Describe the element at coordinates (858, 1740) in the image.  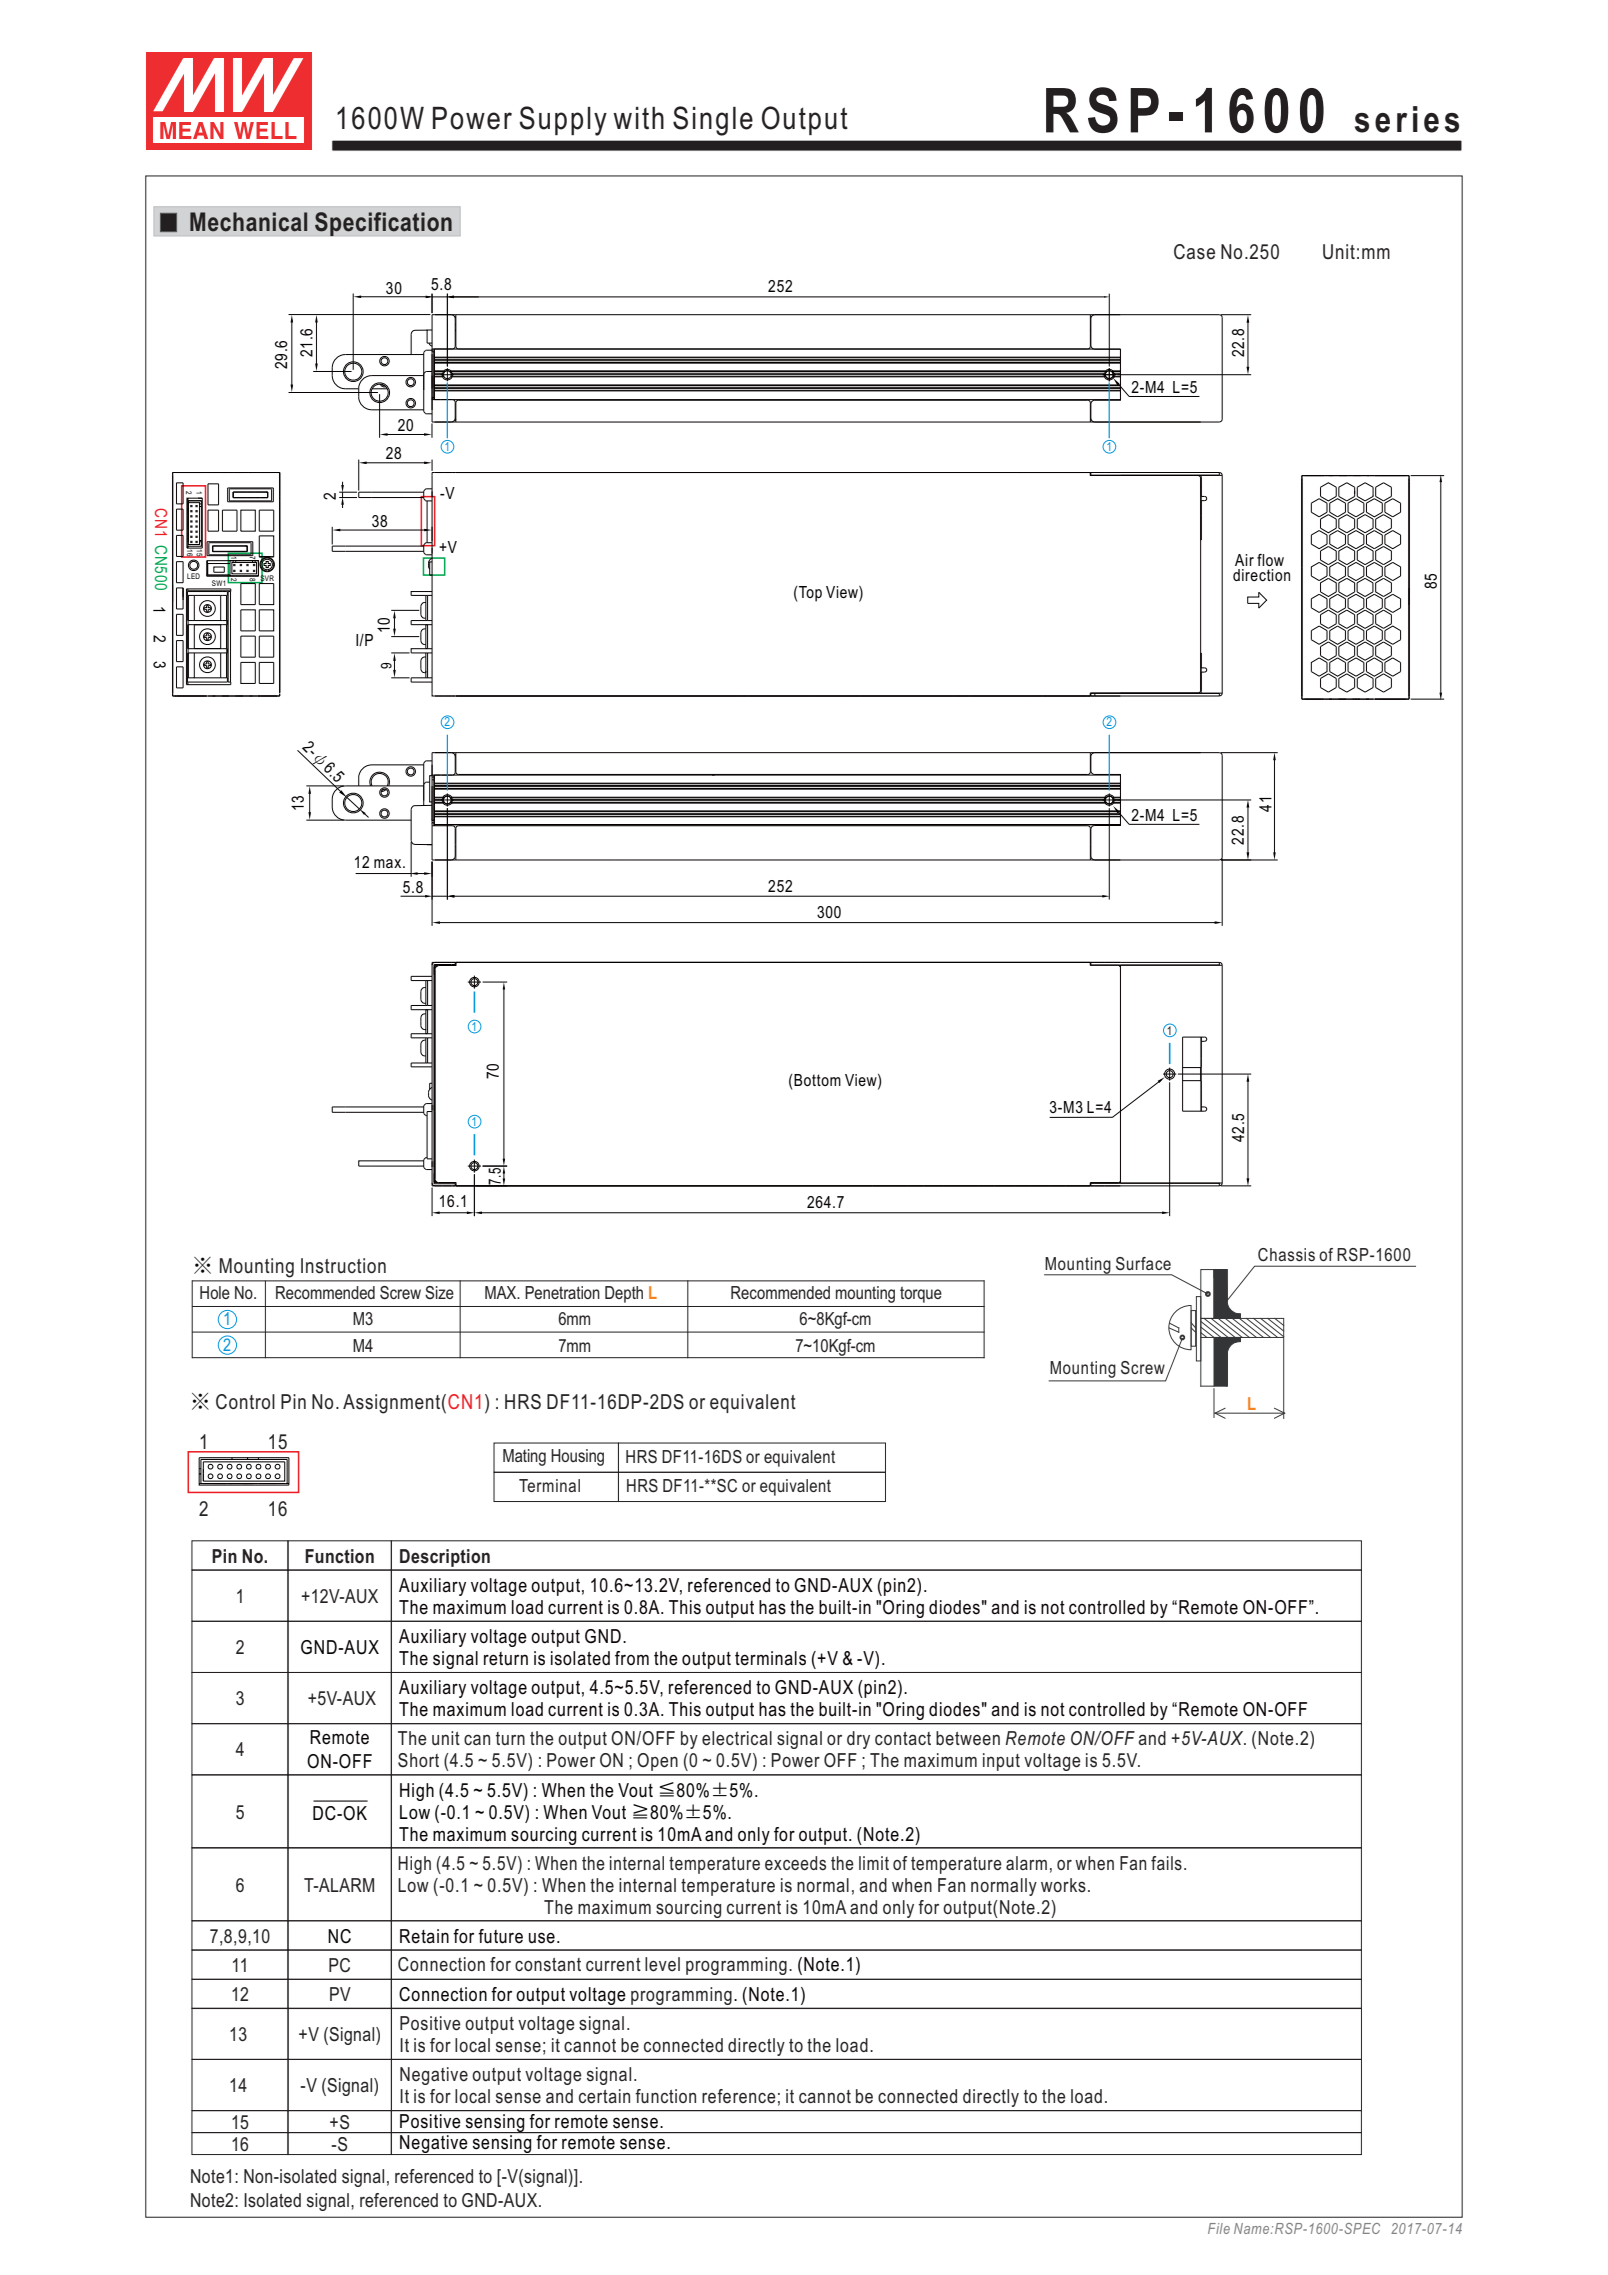
I see `dry` at that location.
